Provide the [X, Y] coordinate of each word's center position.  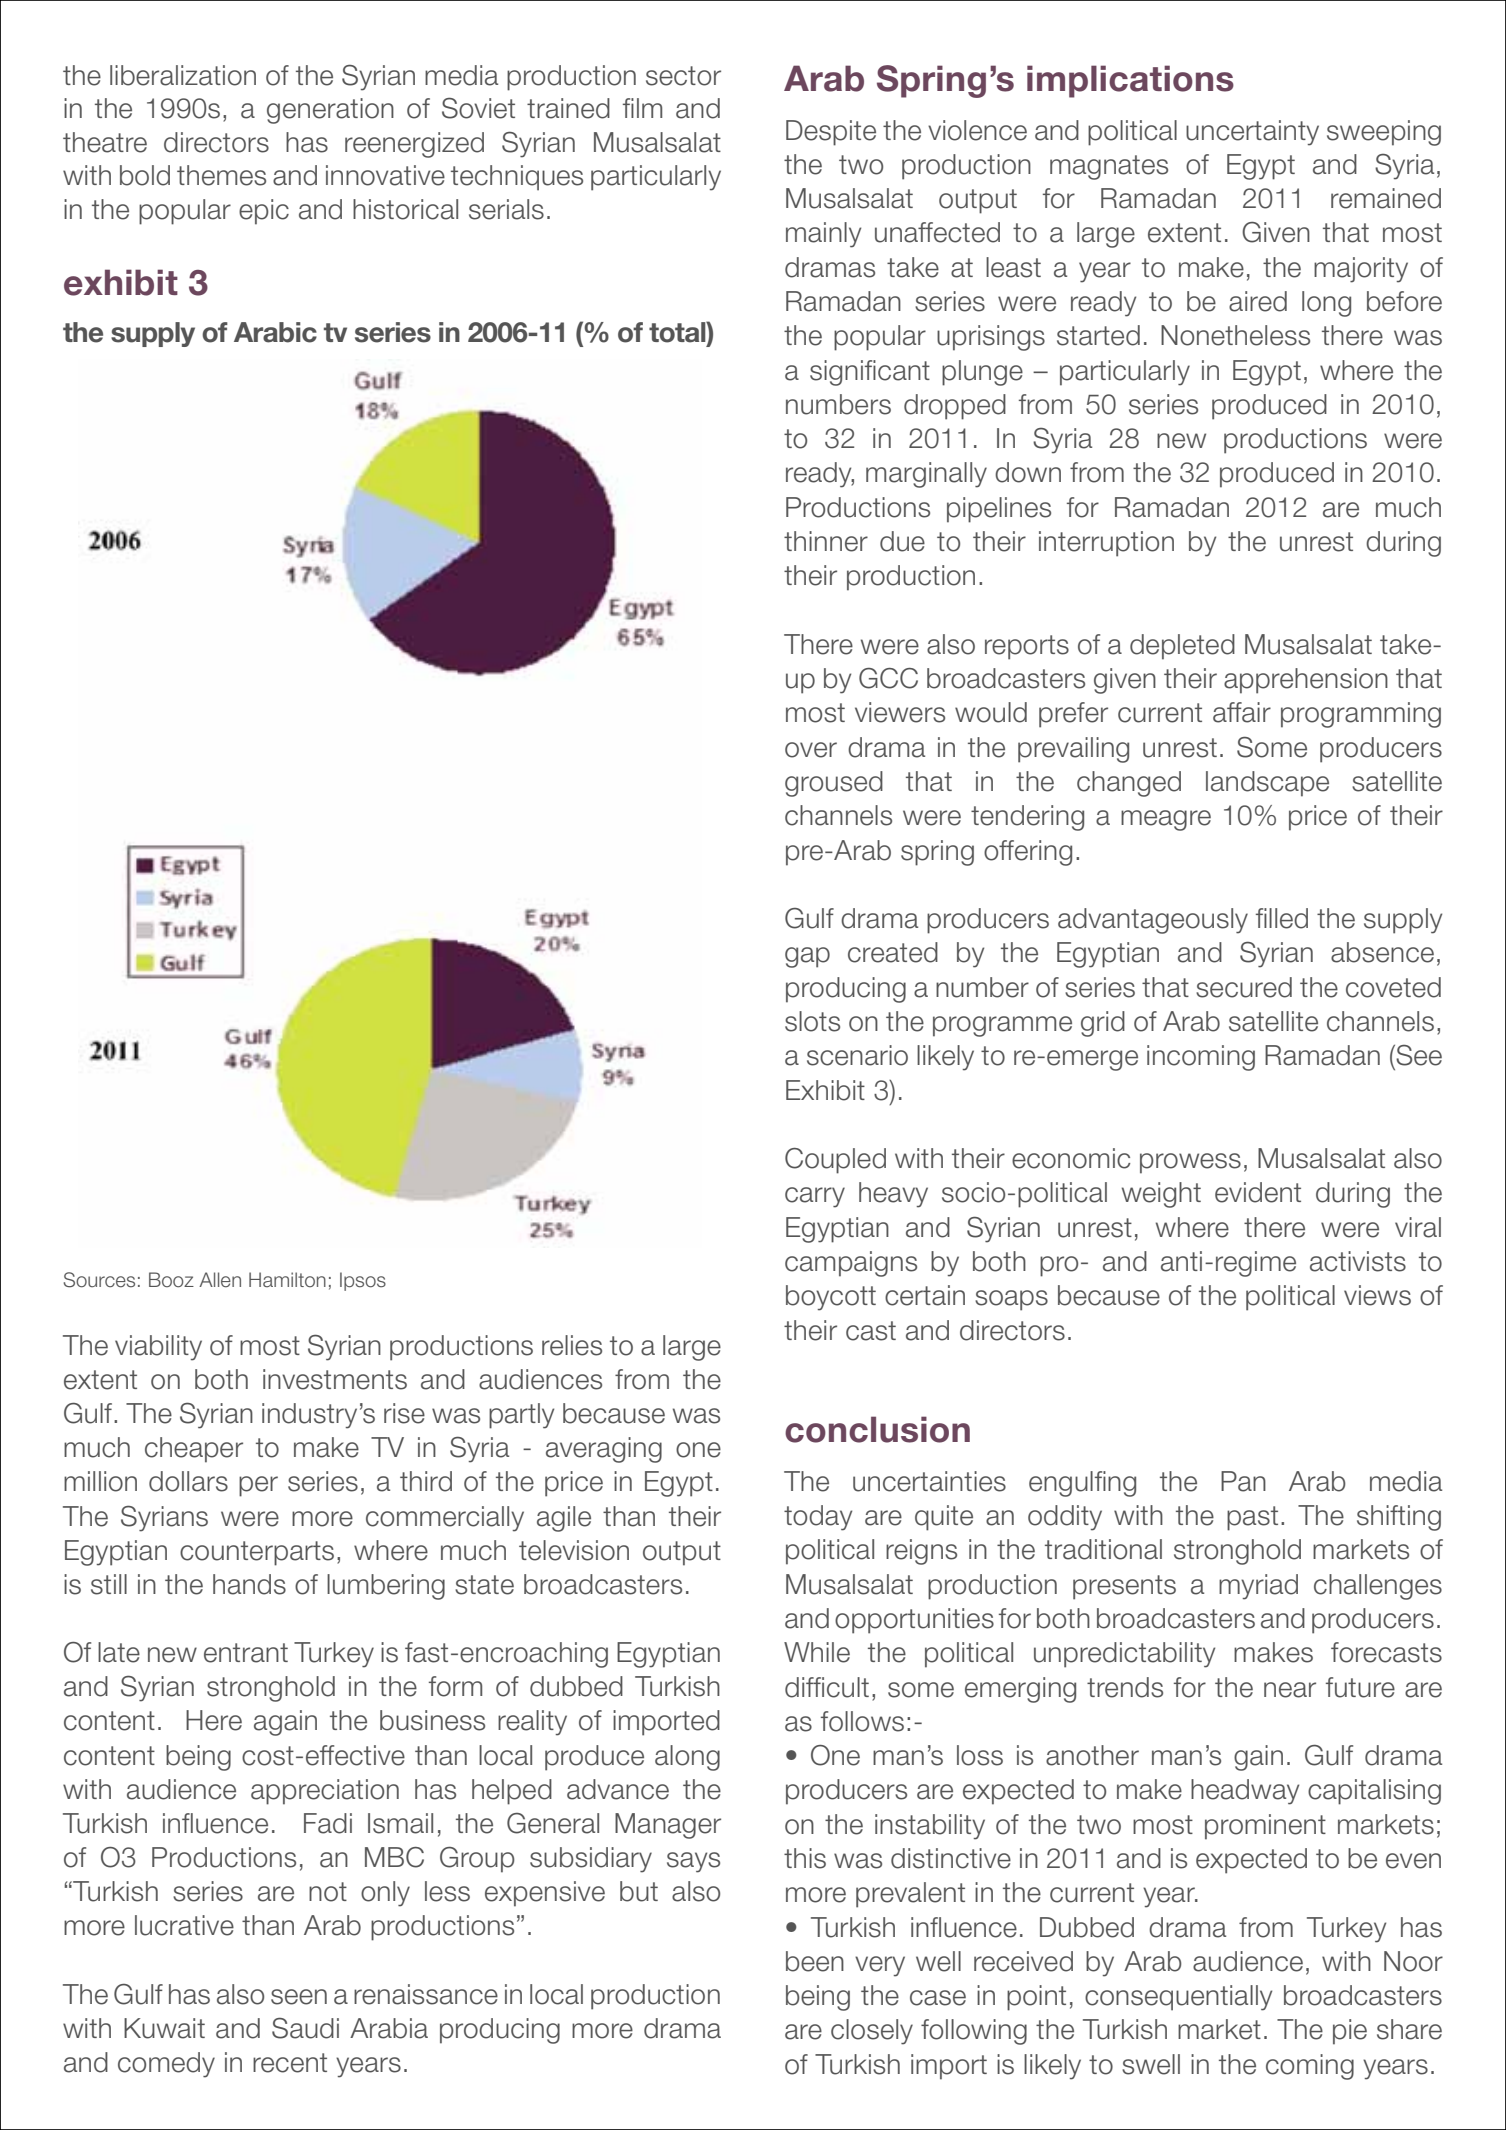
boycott [831, 1298]
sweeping [1384, 133]
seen [299, 1997]
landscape [1267, 784]
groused [834, 784]
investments [335, 1379]
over [811, 750]
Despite [831, 133]
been [815, 1961]
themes [221, 175]
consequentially [1178, 1998]
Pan [1243, 1481]
